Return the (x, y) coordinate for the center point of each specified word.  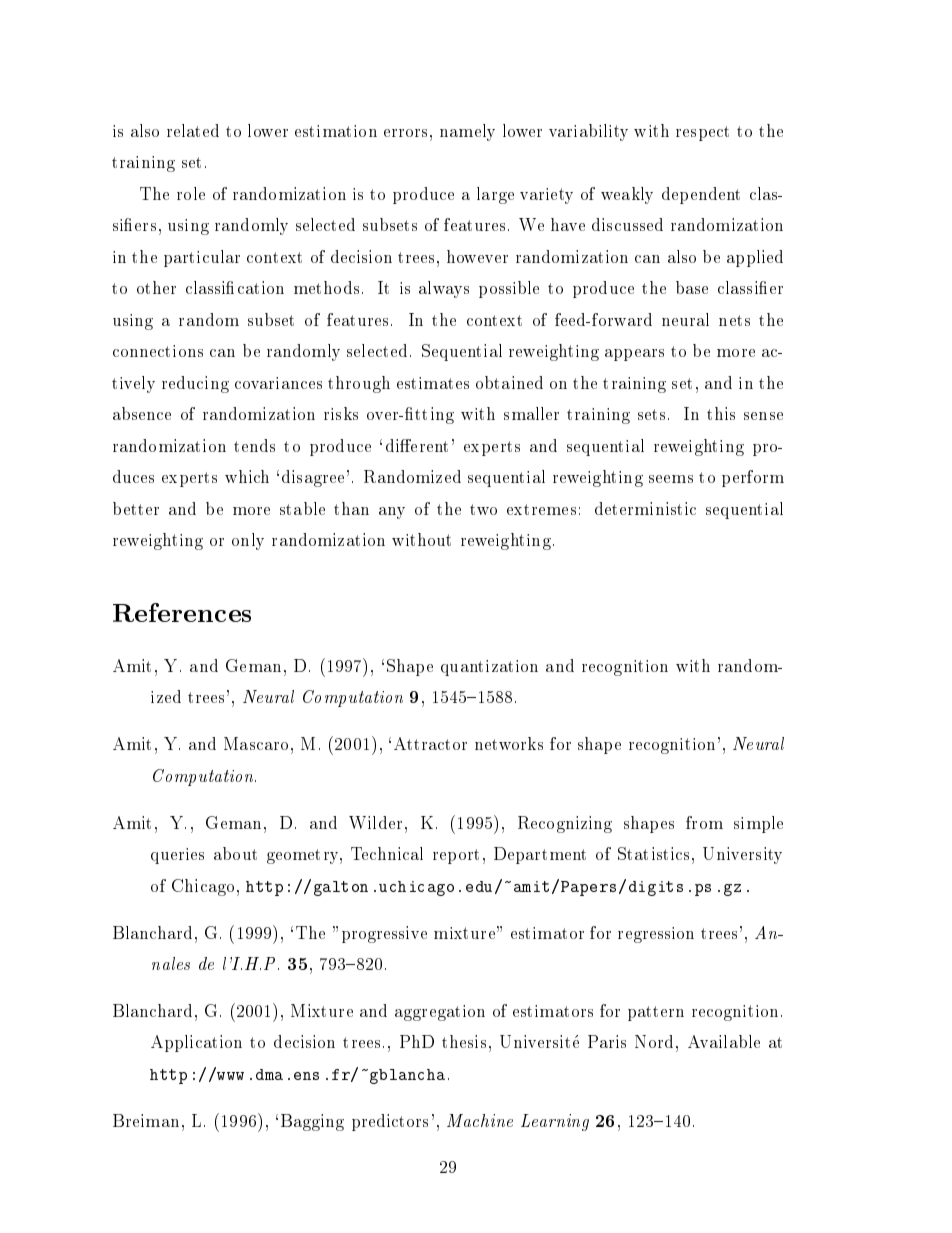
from (704, 822)
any (392, 513)
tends (254, 445)
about (235, 853)
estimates (433, 383)
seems (671, 479)
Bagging (312, 1122)
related (193, 130)
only (248, 541)
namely (467, 132)
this (721, 413)
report (456, 856)
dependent (701, 195)
